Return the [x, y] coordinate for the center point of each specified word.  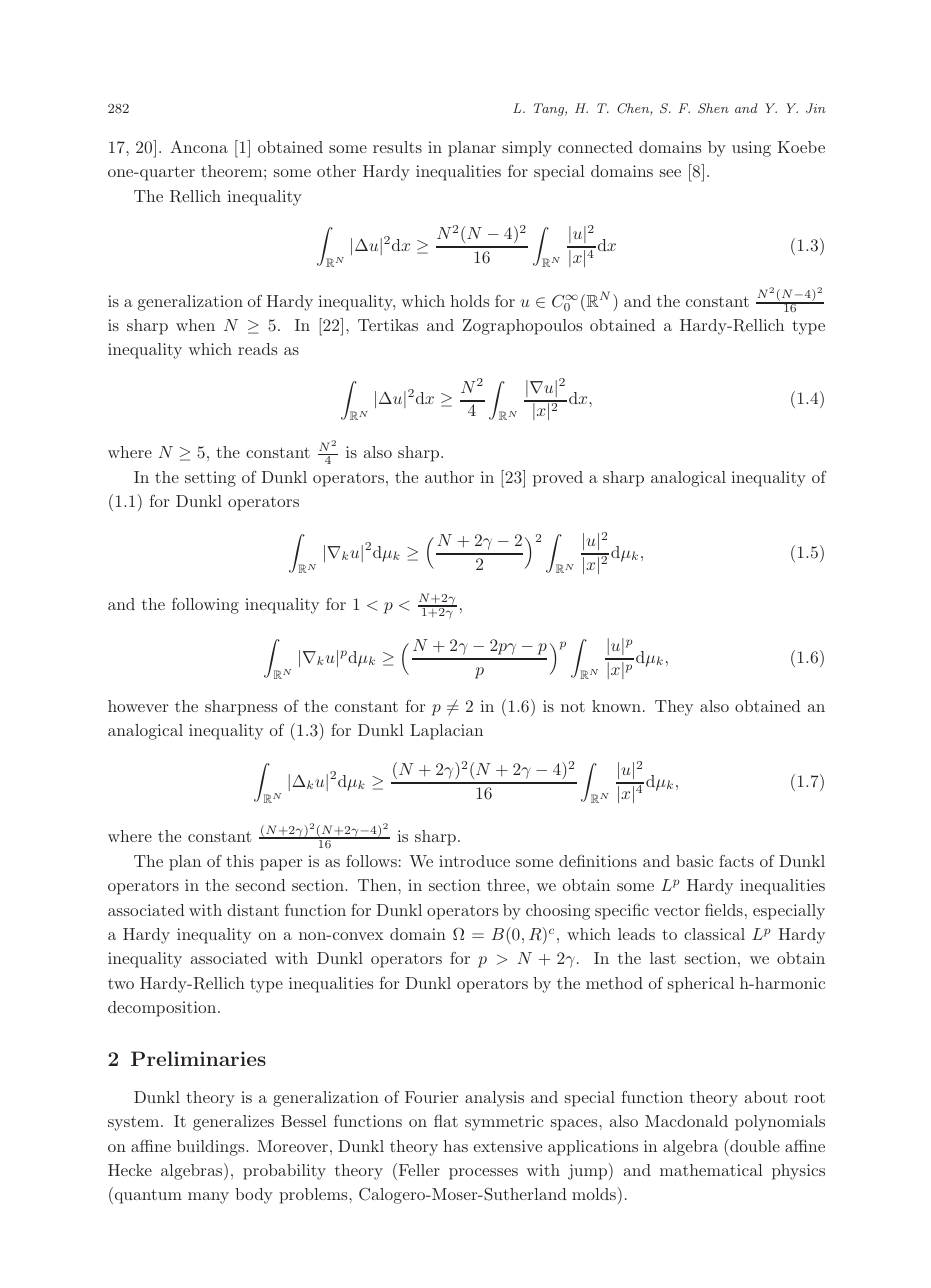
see [670, 173]
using [751, 149]
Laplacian [446, 732]
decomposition [163, 1009]
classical [714, 934]
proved [558, 479]
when [195, 325]
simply [527, 149]
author [449, 477]
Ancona [199, 146]
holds [469, 301]
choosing [558, 912]
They [674, 708]
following [205, 606]
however [138, 706]
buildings [212, 1148]
